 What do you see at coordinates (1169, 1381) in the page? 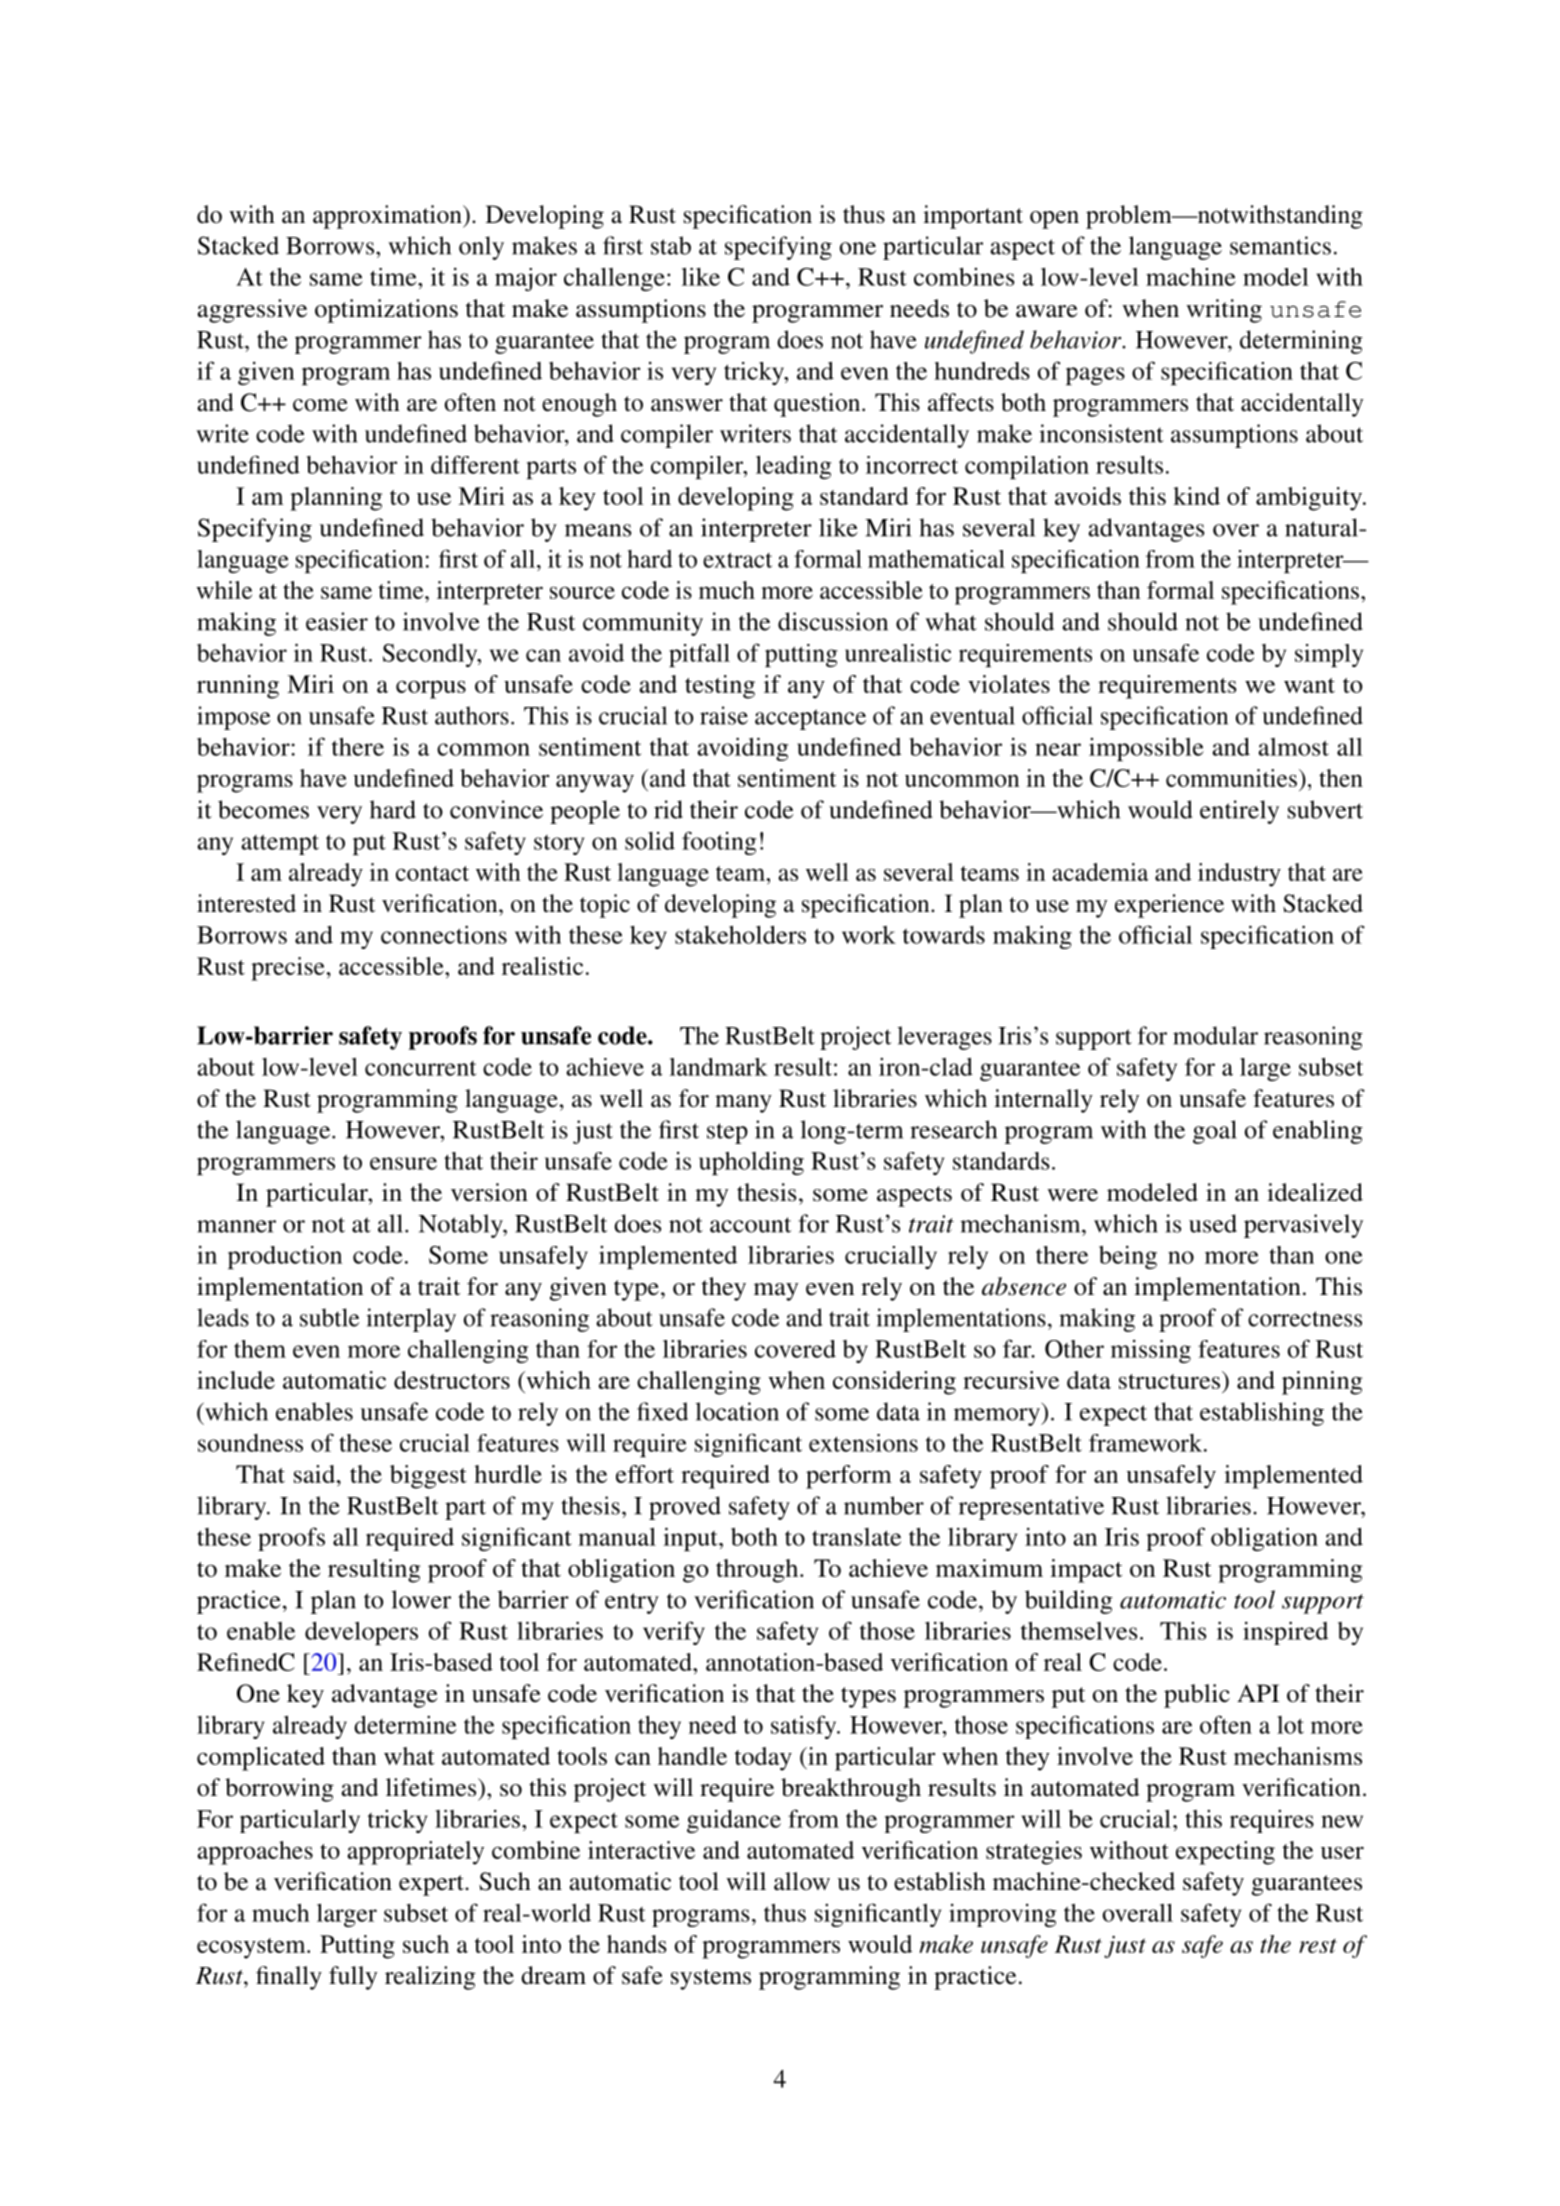
I see `structures` at bounding box center [1169, 1381].
